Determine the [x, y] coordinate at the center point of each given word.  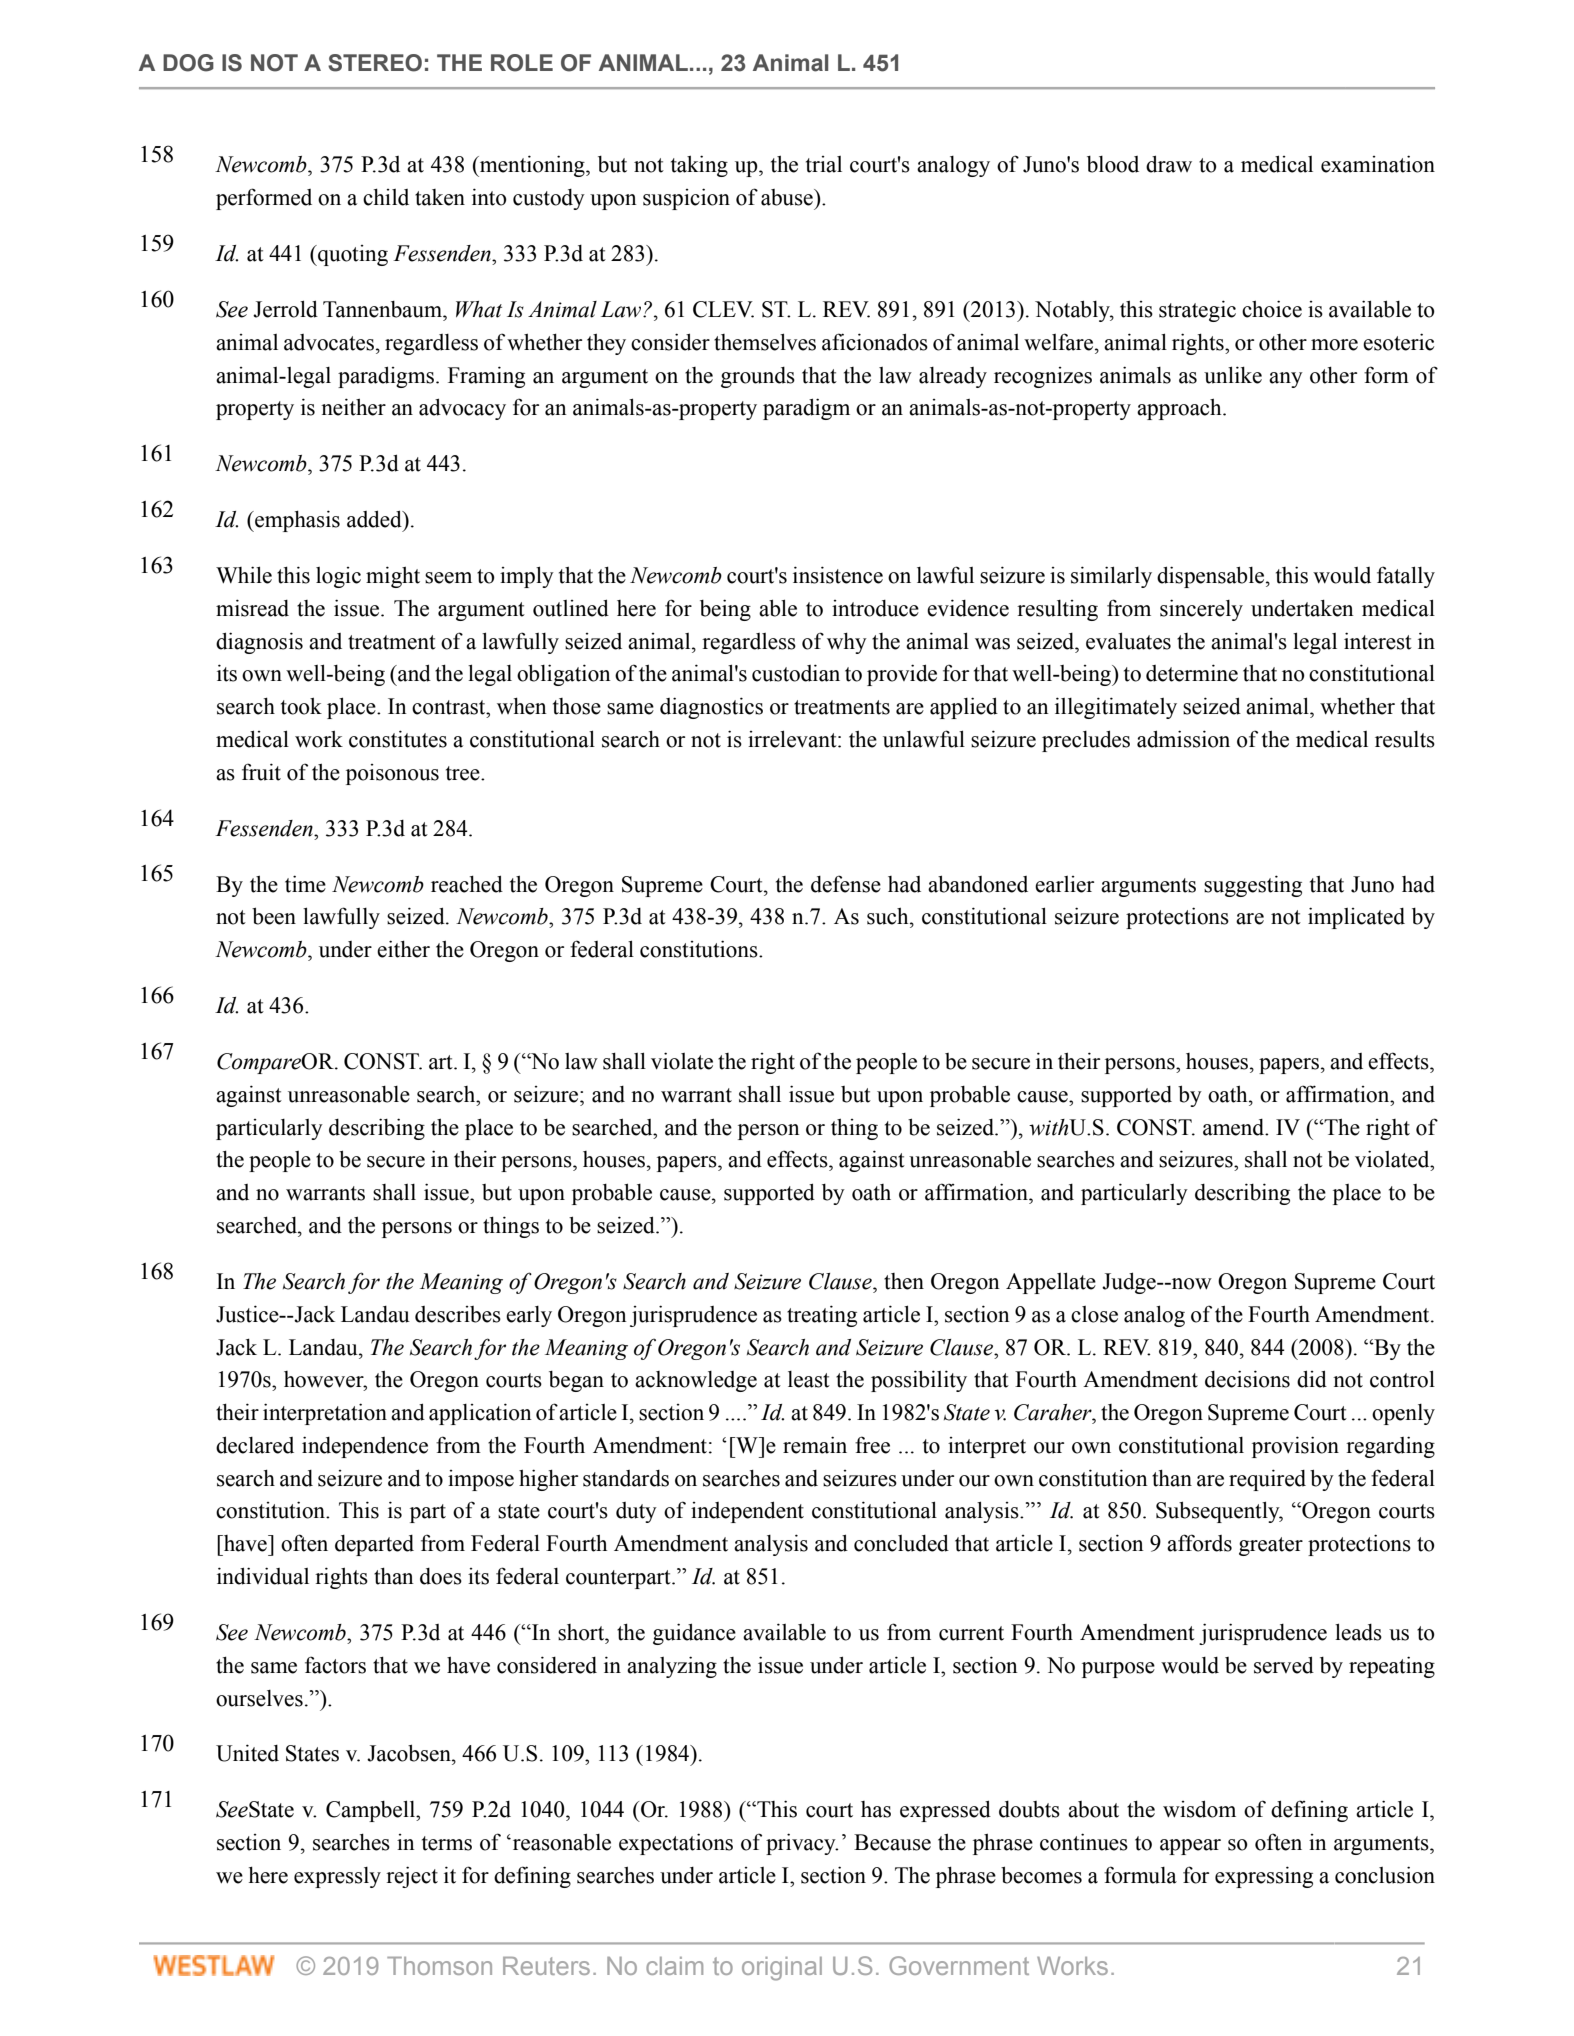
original [782, 1969]
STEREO [375, 63]
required [1267, 1480]
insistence [838, 575]
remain [815, 1445]
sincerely [1201, 610]
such [889, 916]
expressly [337, 1877]
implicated [1356, 918]
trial [824, 164]
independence [365, 1447]
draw [1169, 164]
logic [338, 577]
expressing [1264, 1877]
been [274, 916]
